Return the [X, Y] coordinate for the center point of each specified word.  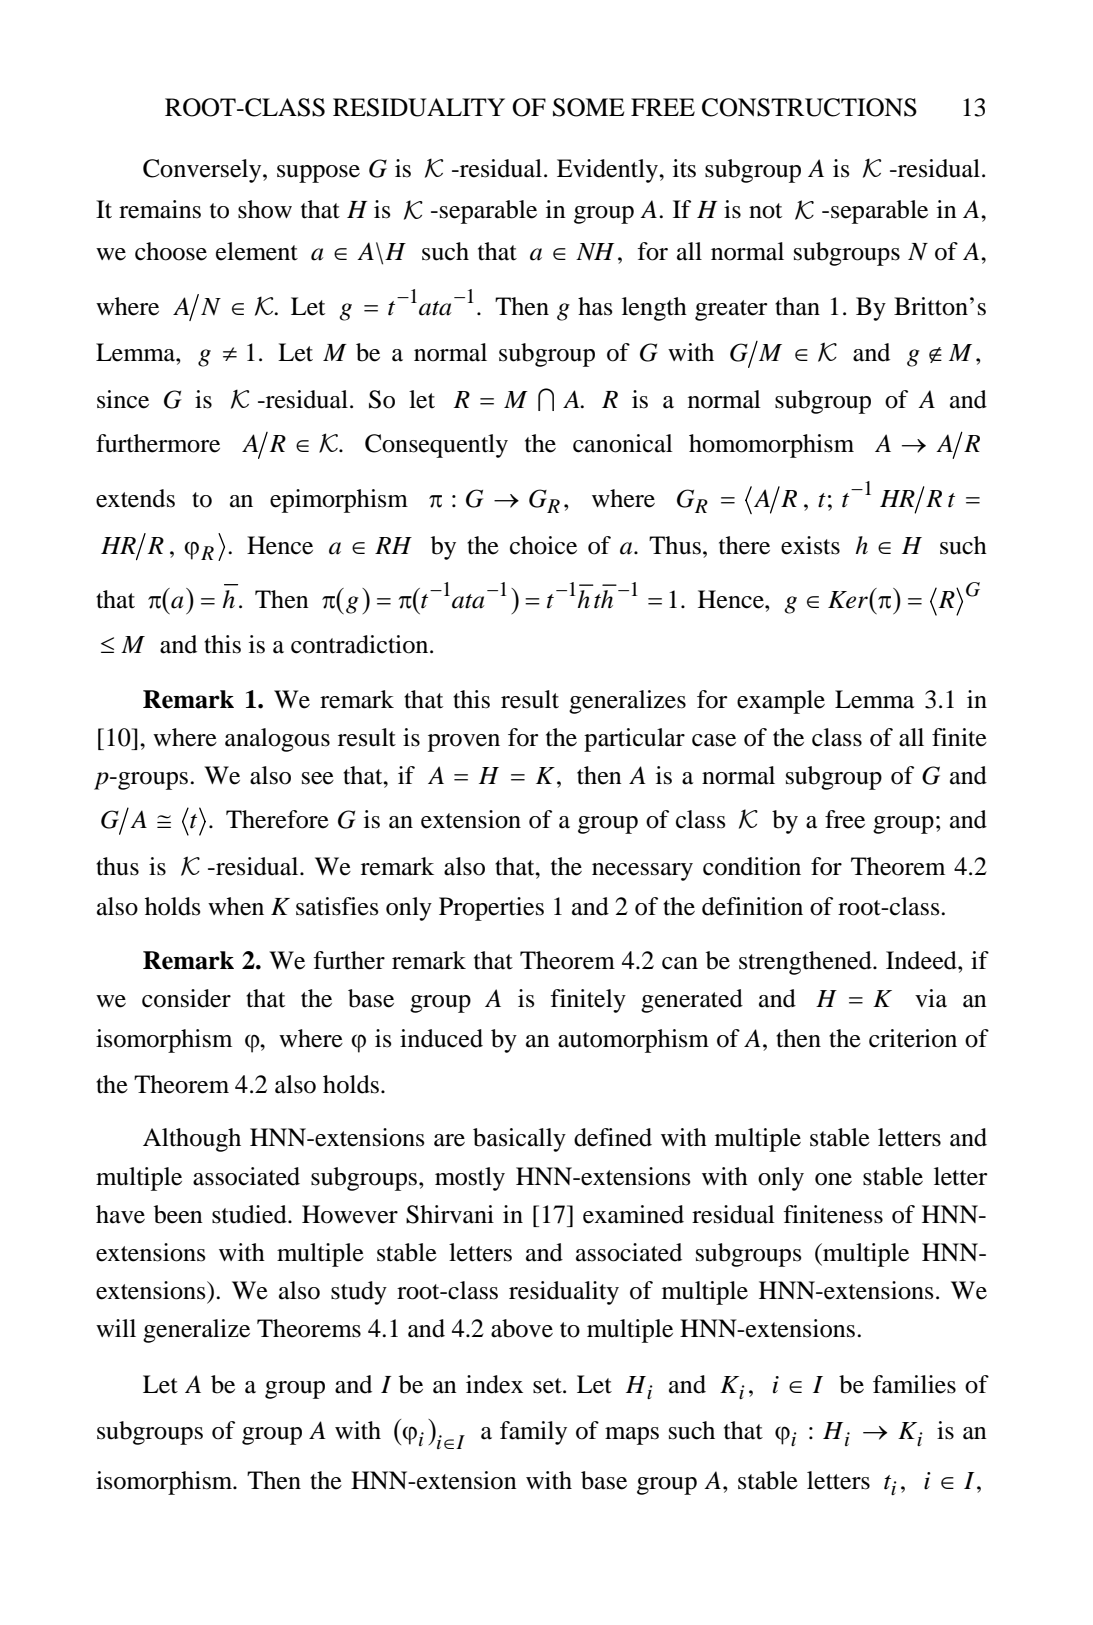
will [116, 1328]
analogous [277, 740]
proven [464, 743]
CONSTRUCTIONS [809, 107]
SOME [589, 107]
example [781, 702]
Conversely [203, 171]
